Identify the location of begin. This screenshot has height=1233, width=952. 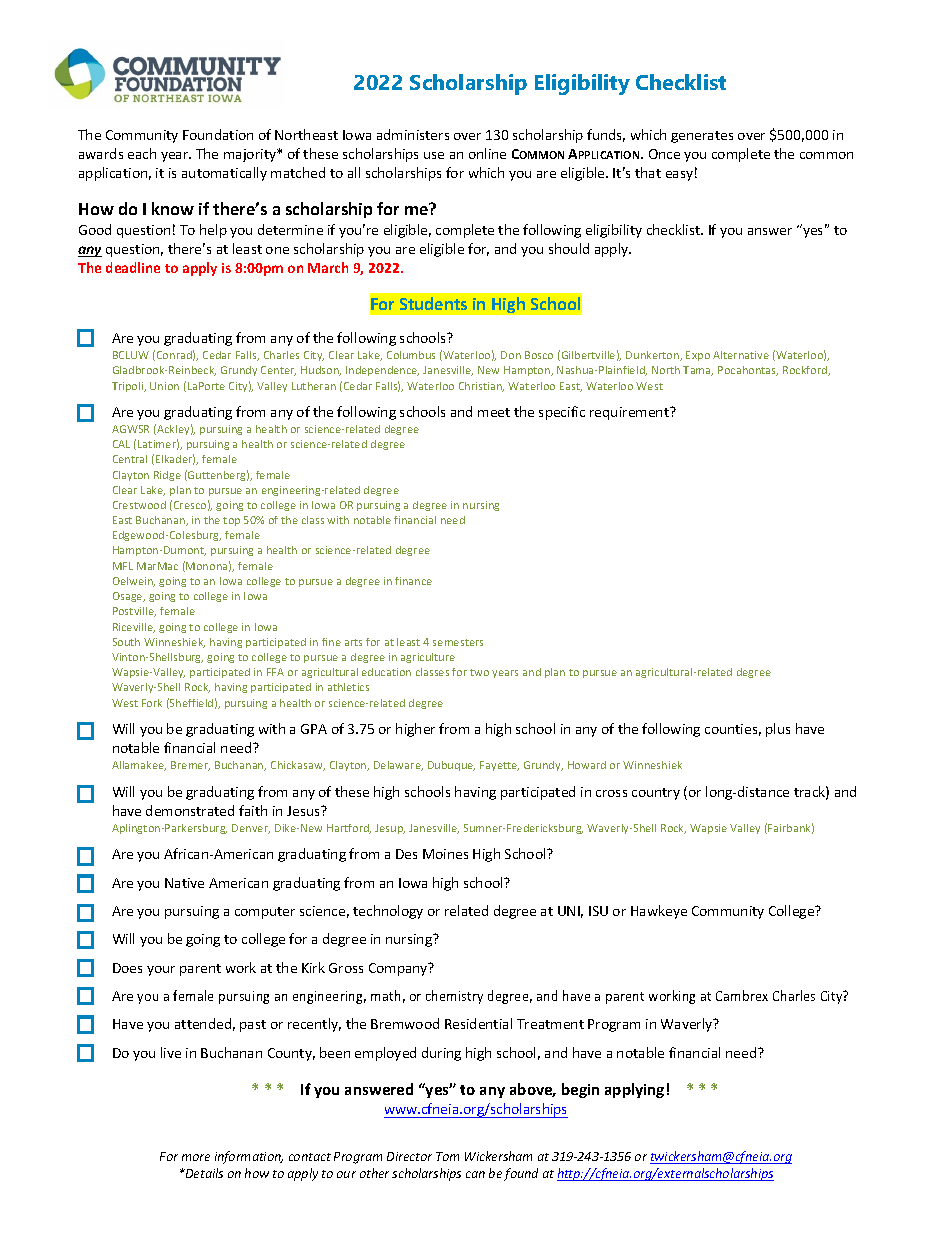
(580, 1090).
